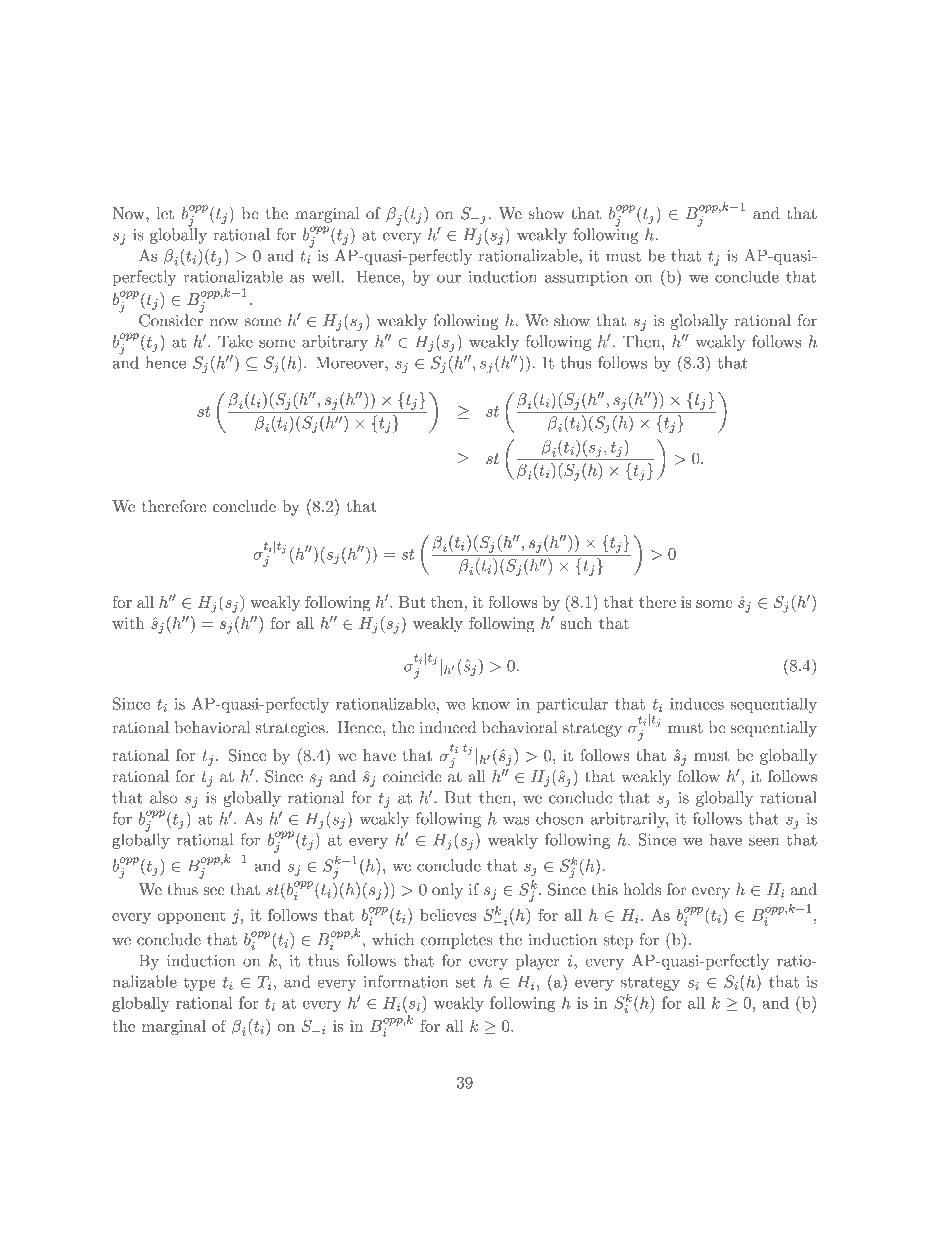  Describe the element at coordinates (457, 941) in the document. I see `completes` at that location.
